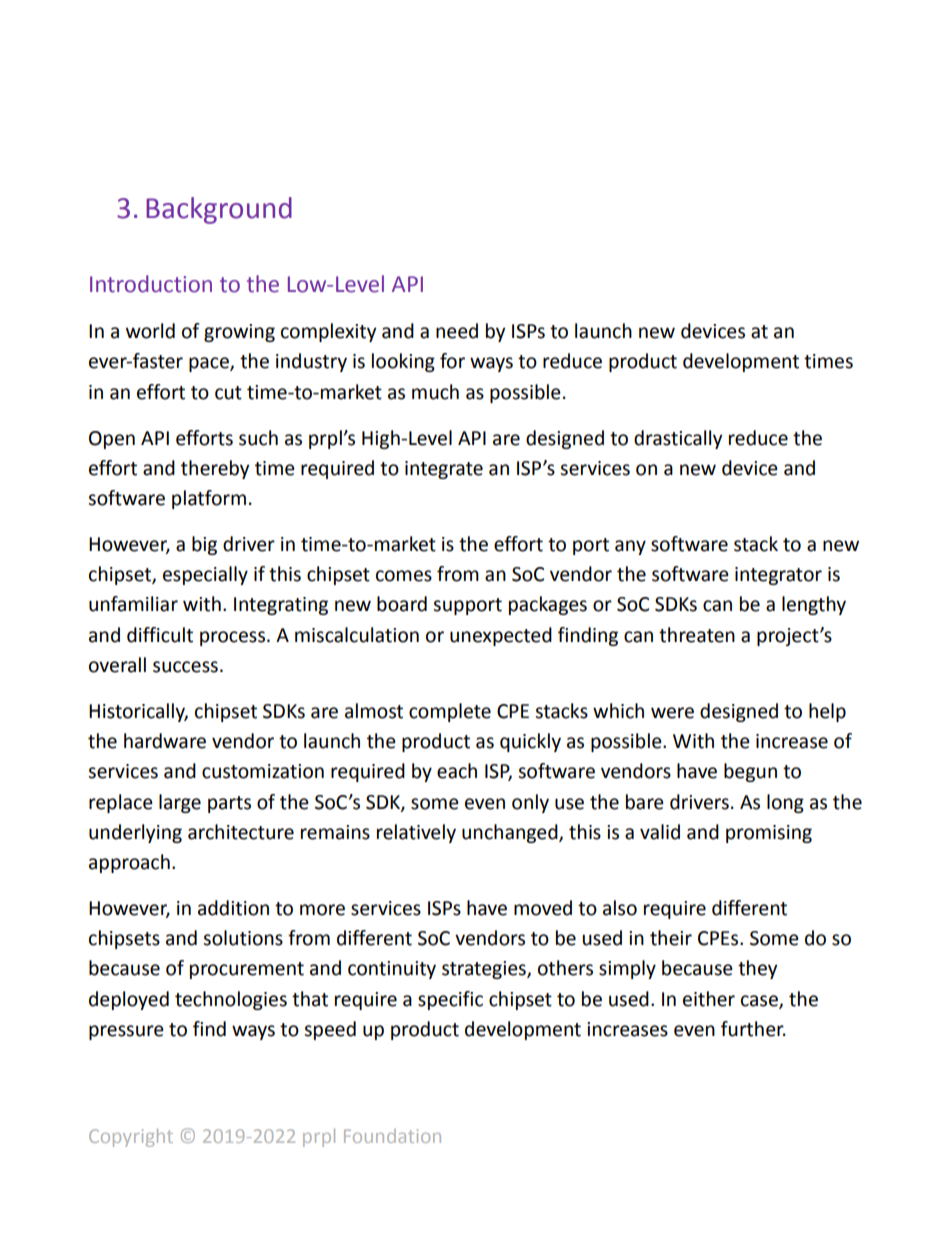 This document has width=952, height=1233. Describe the element at coordinates (205, 575) in the document. I see `especially` at that location.
